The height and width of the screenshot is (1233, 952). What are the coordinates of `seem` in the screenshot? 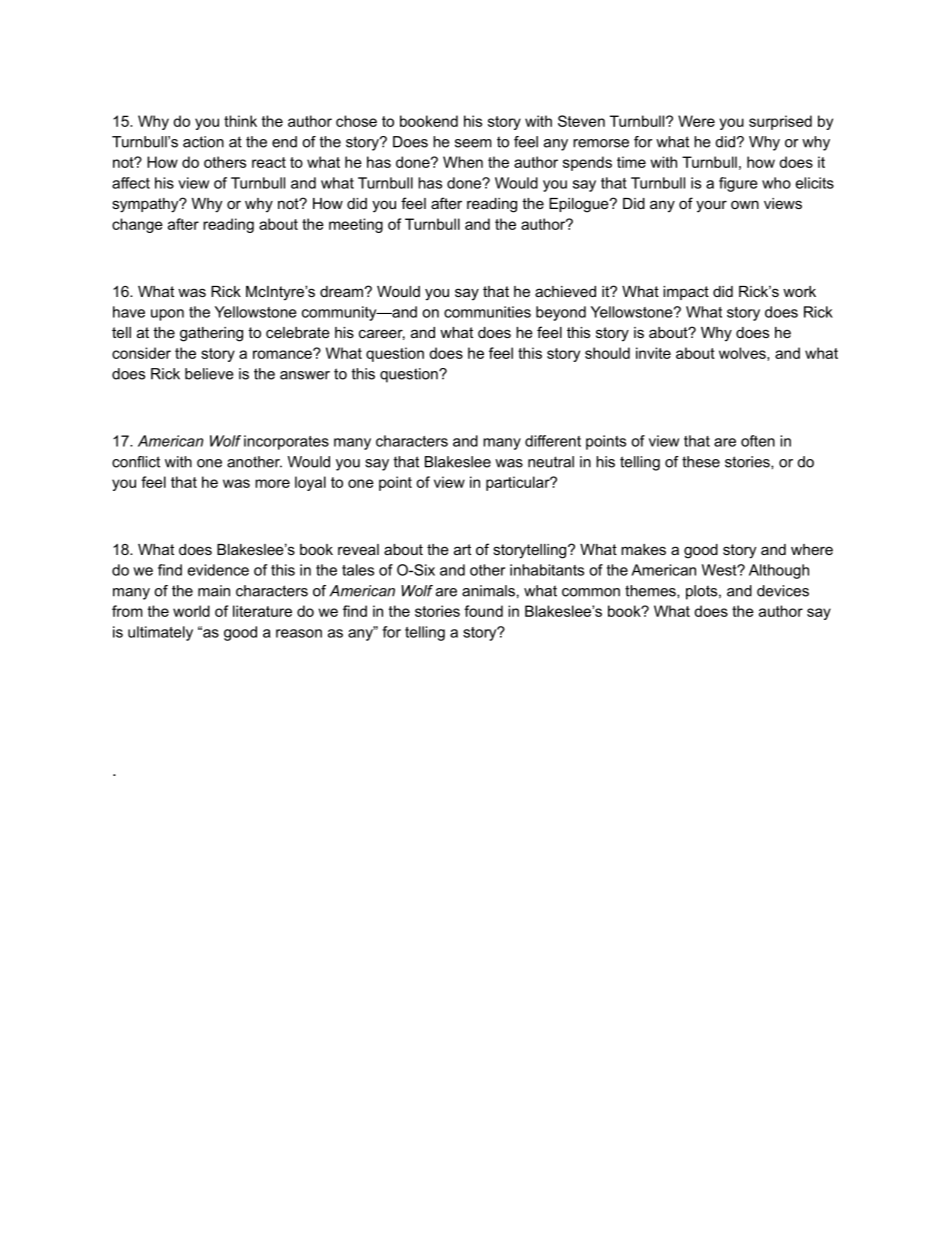 It's located at (473, 143).
